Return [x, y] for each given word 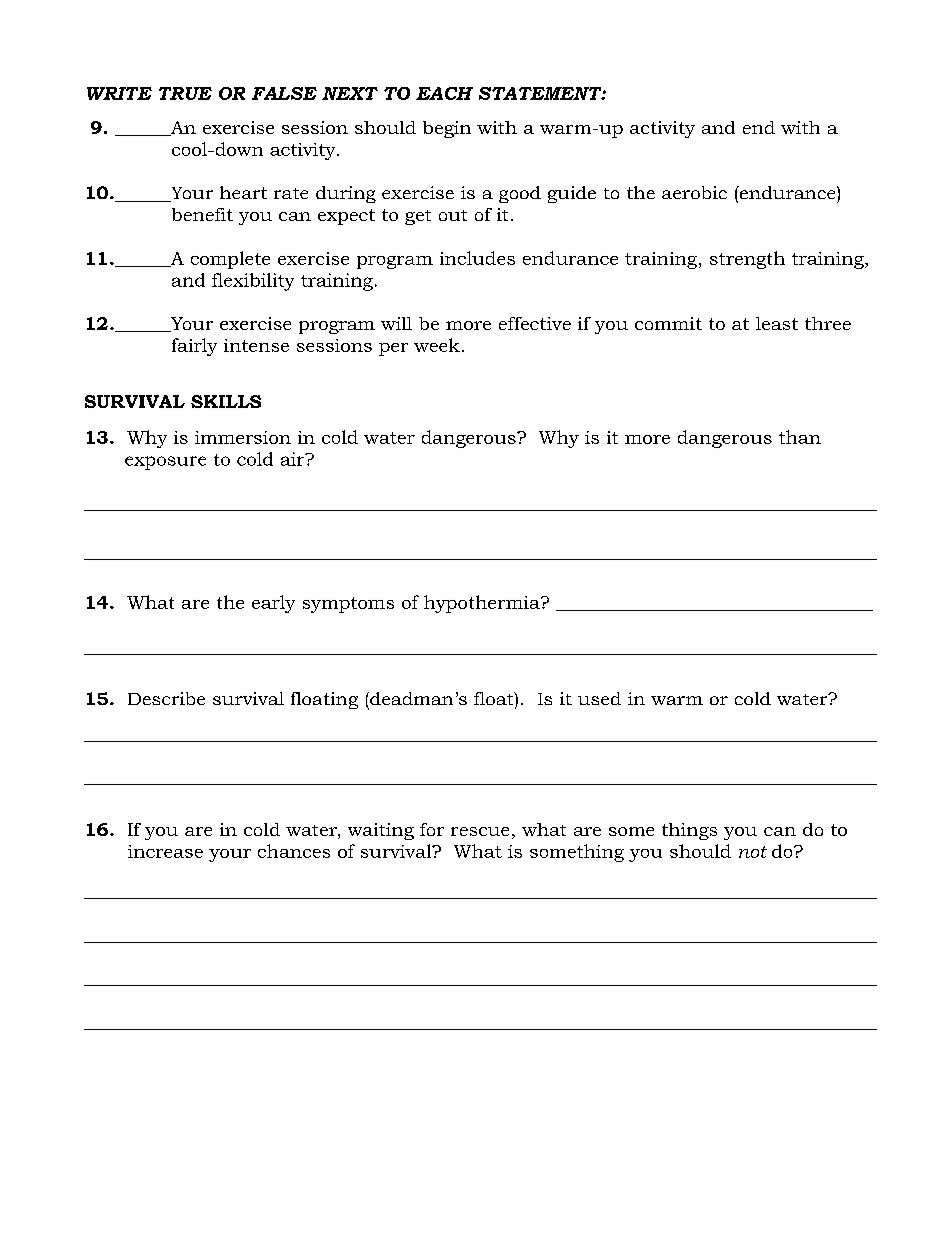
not [753, 852]
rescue [480, 831]
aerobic [694, 192]
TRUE [185, 93]
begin [447, 129]
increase [165, 851]
